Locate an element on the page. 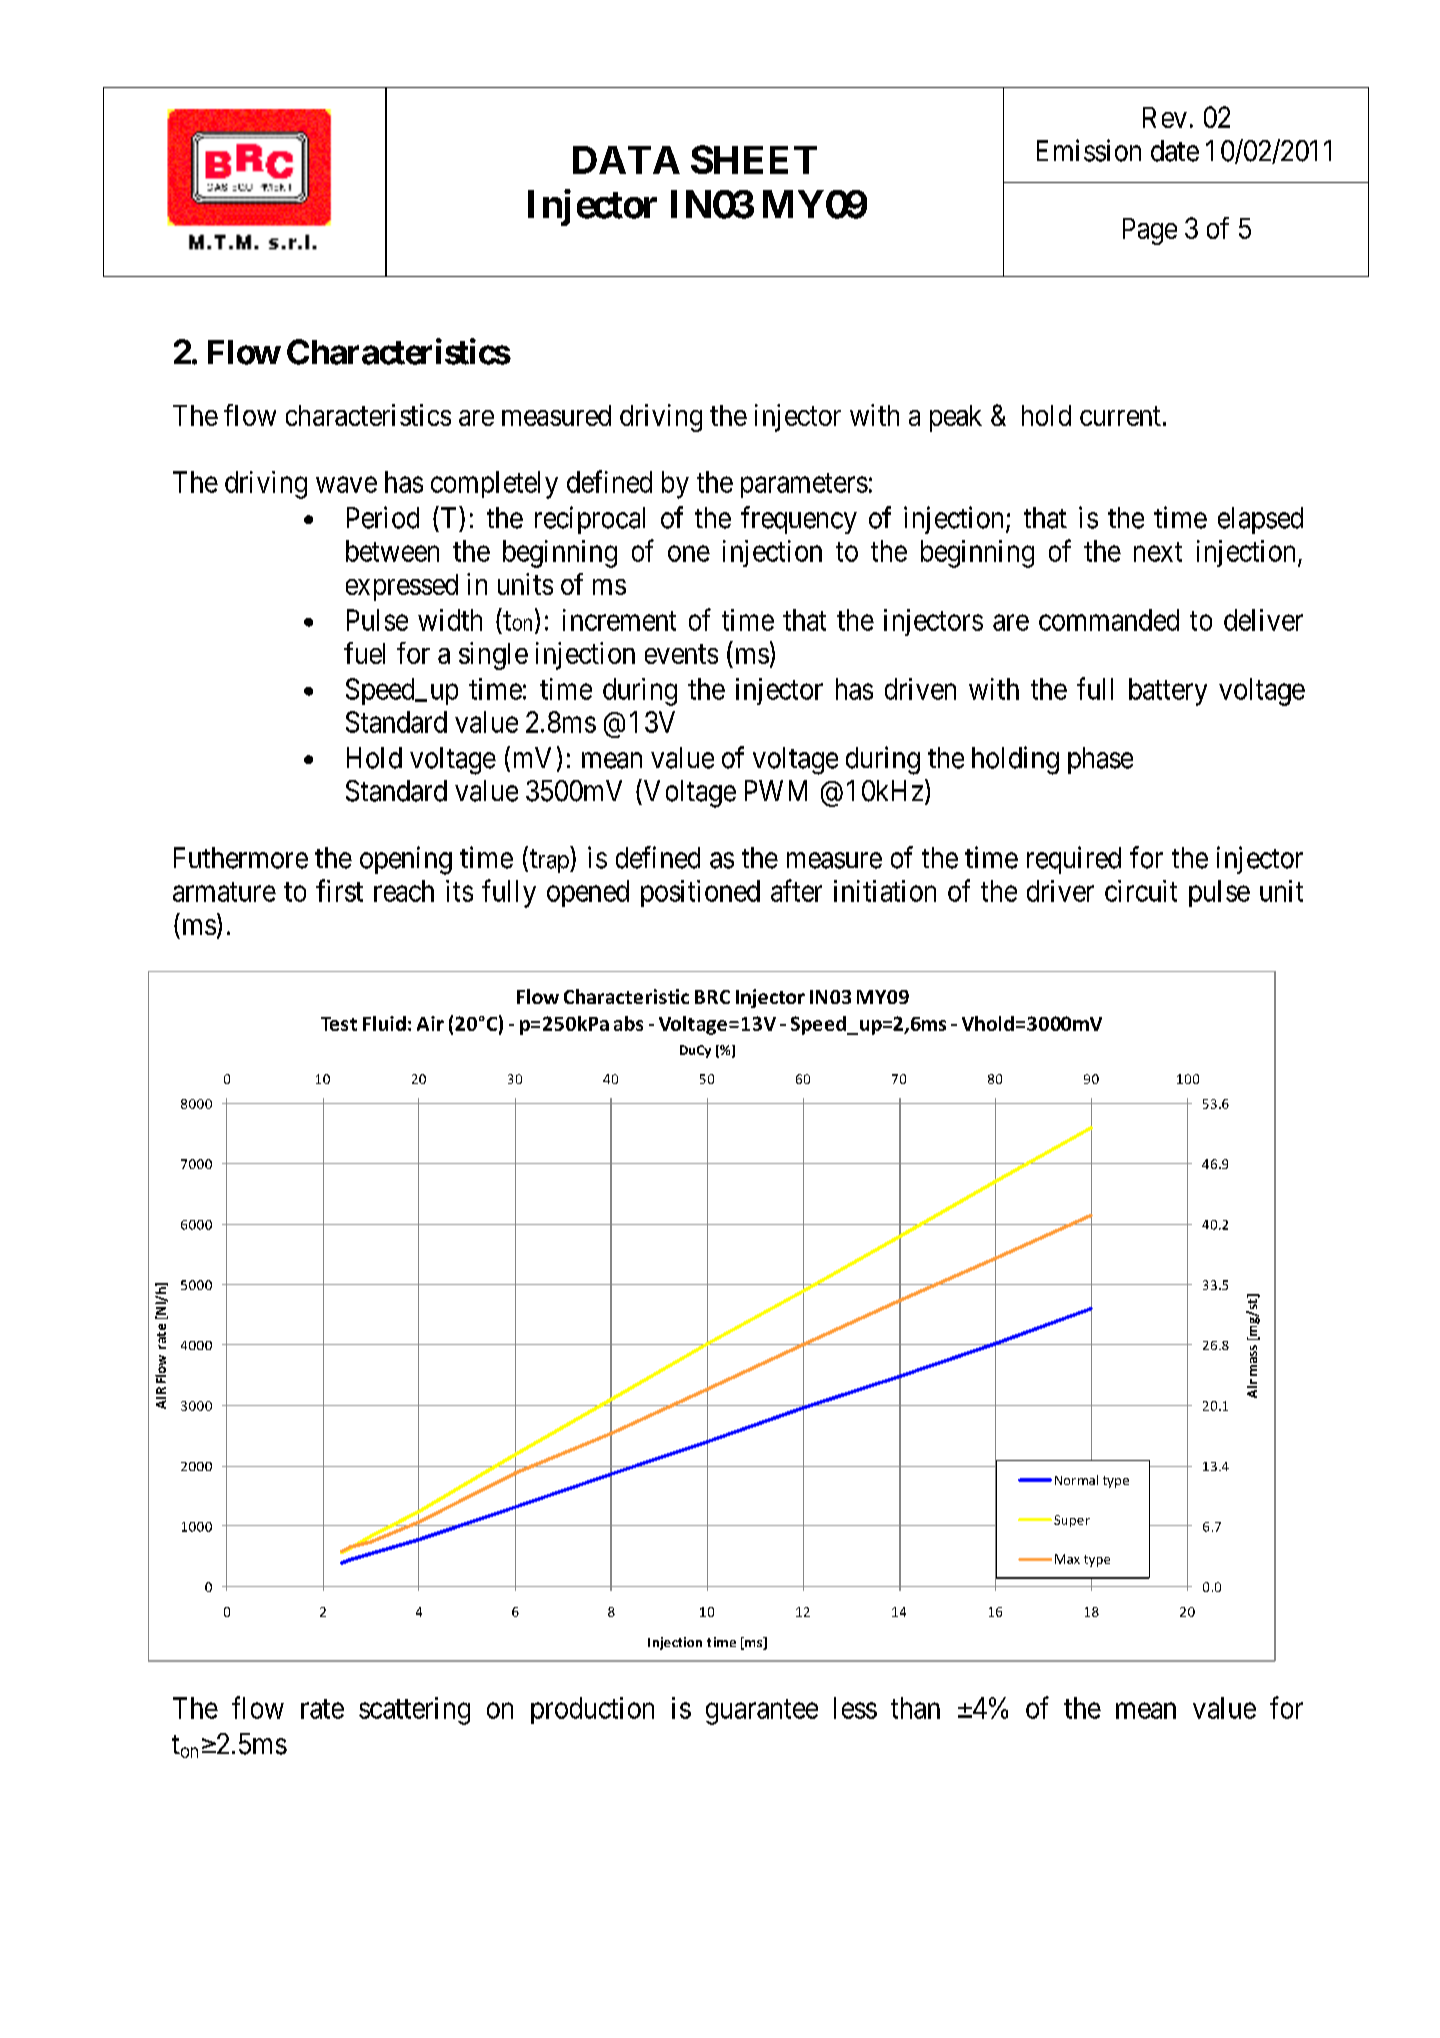  first is located at coordinates (339, 890).
